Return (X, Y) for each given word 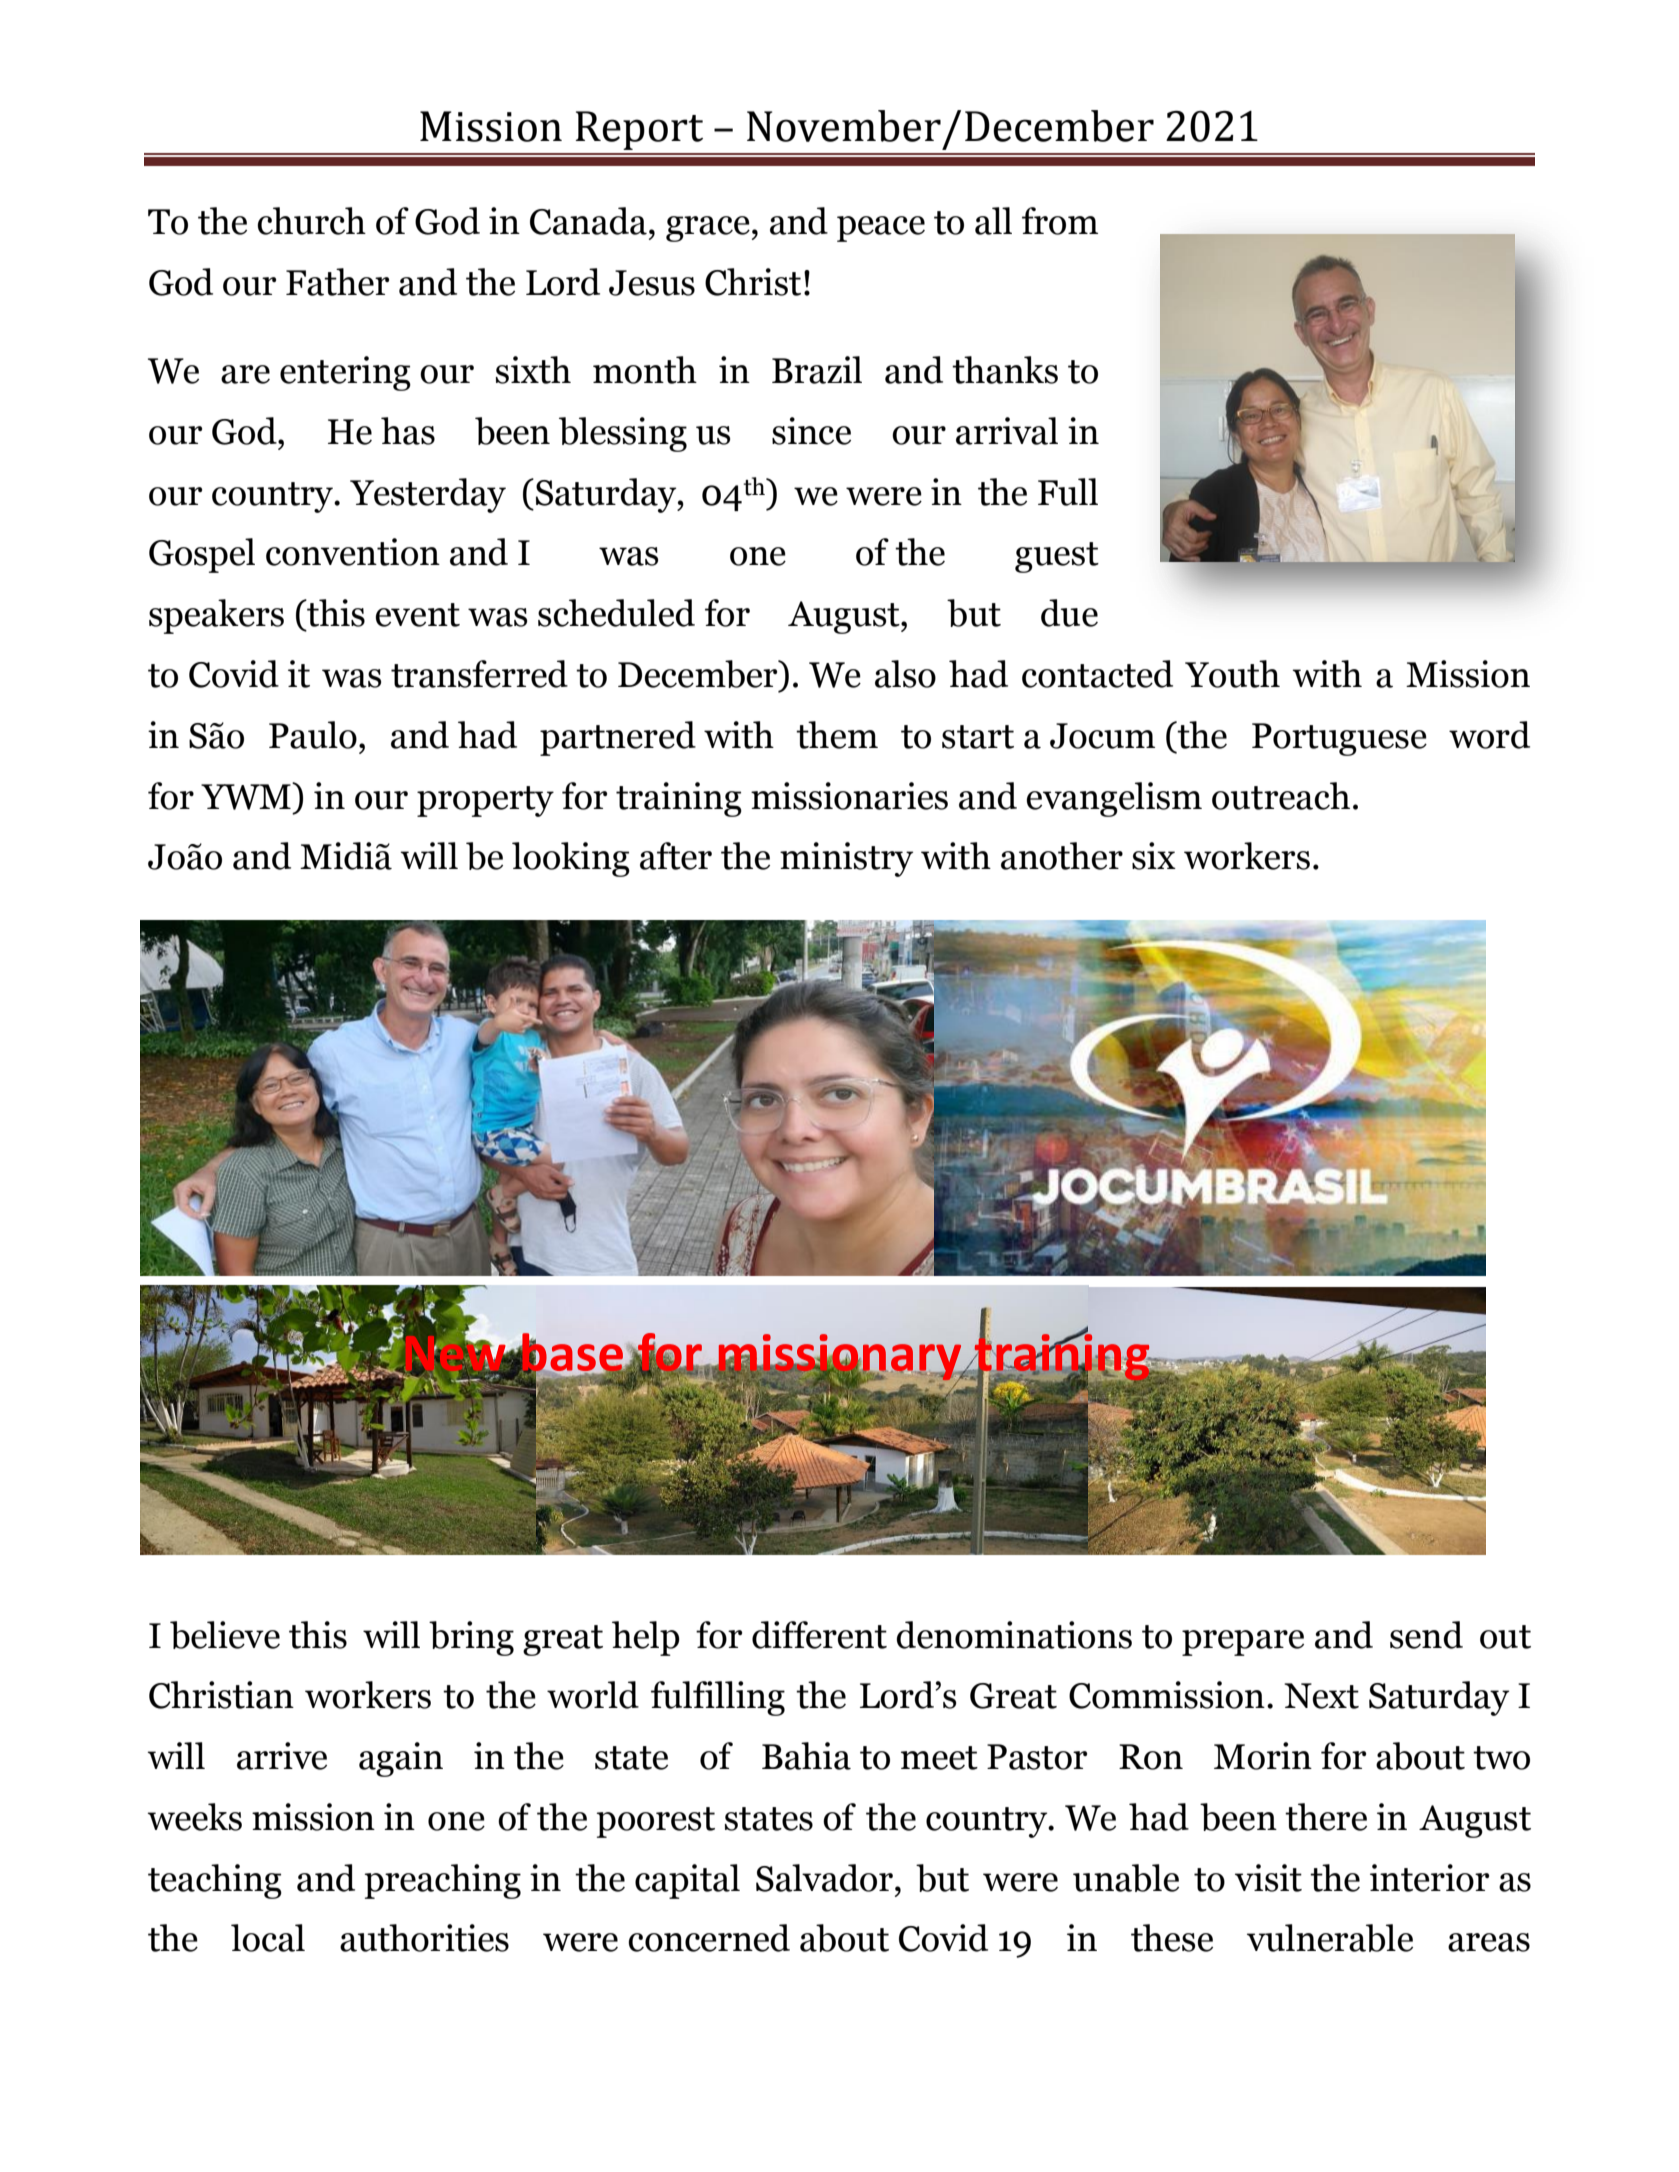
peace (881, 229)
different (819, 1635)
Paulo (313, 735)
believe (225, 1635)
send (1426, 1635)
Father (337, 282)
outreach (1281, 796)
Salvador (824, 1878)
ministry (846, 859)
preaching (443, 1881)
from (1060, 221)
